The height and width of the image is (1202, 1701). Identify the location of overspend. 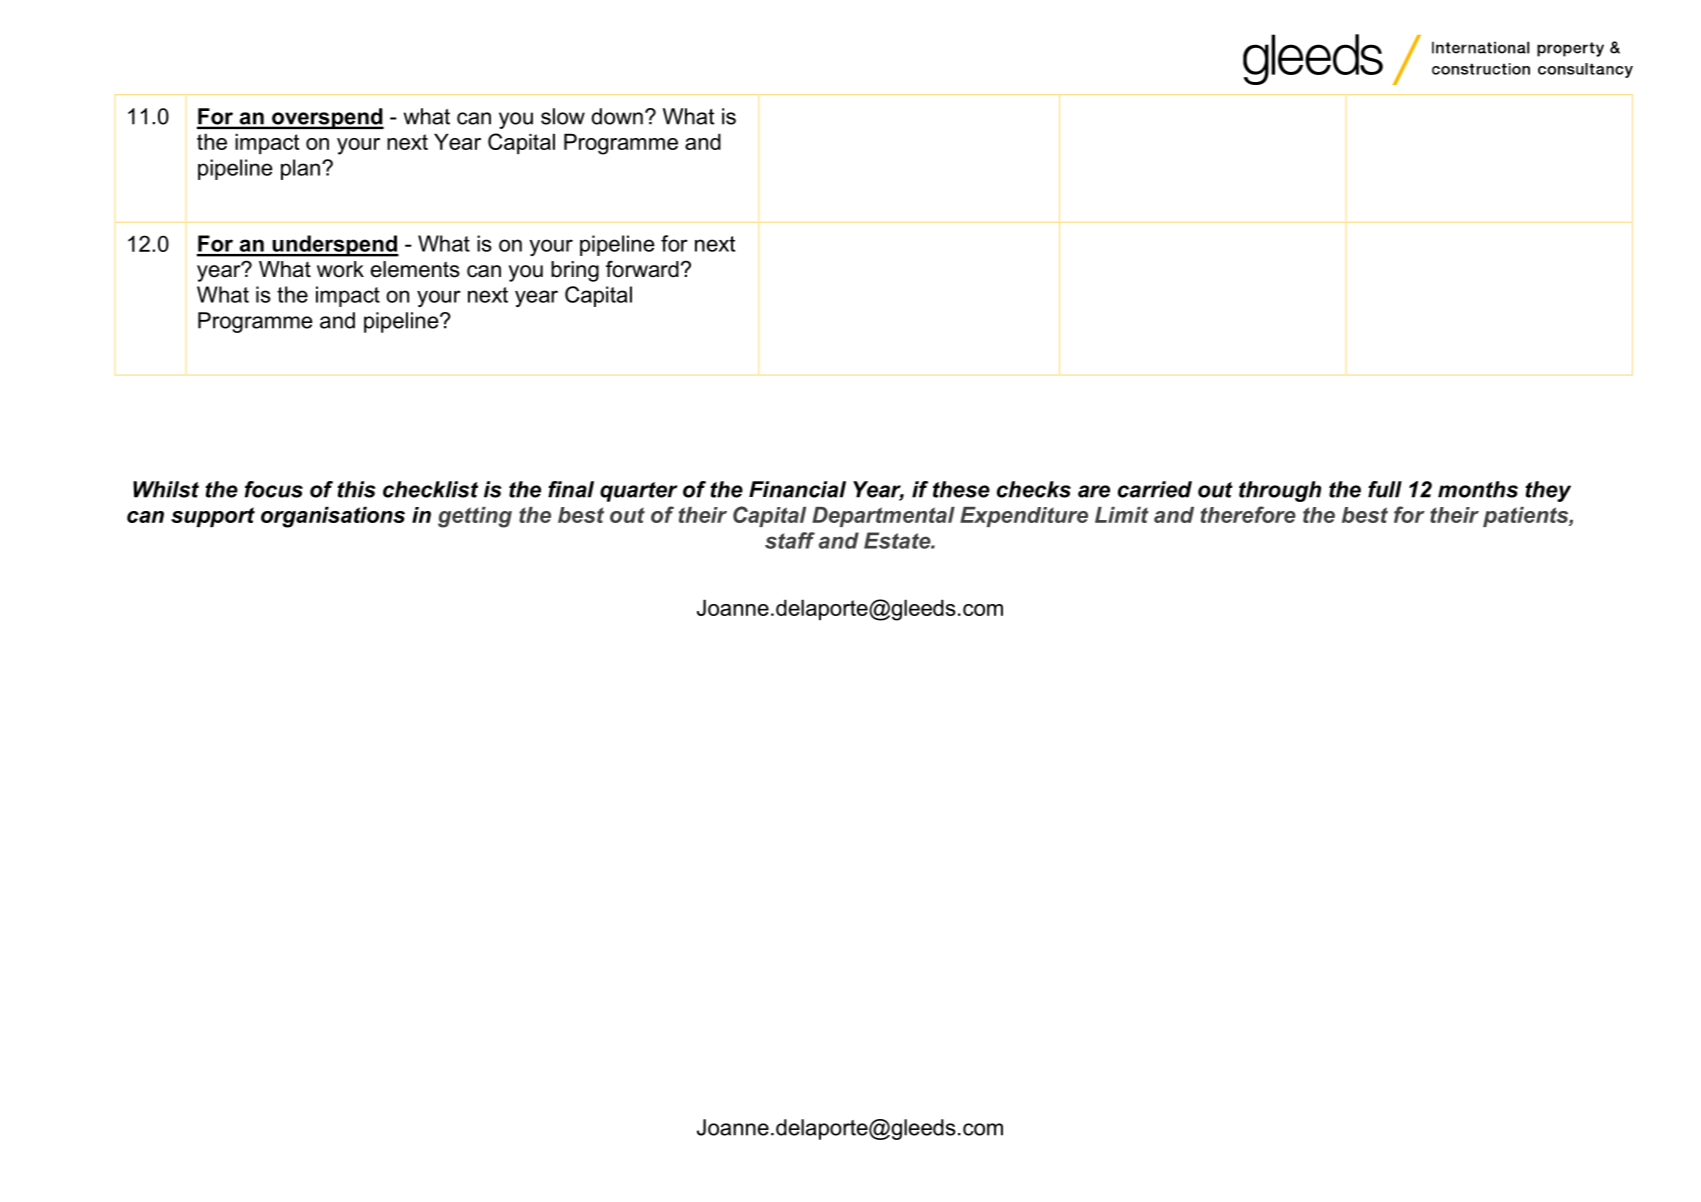
(327, 118).
